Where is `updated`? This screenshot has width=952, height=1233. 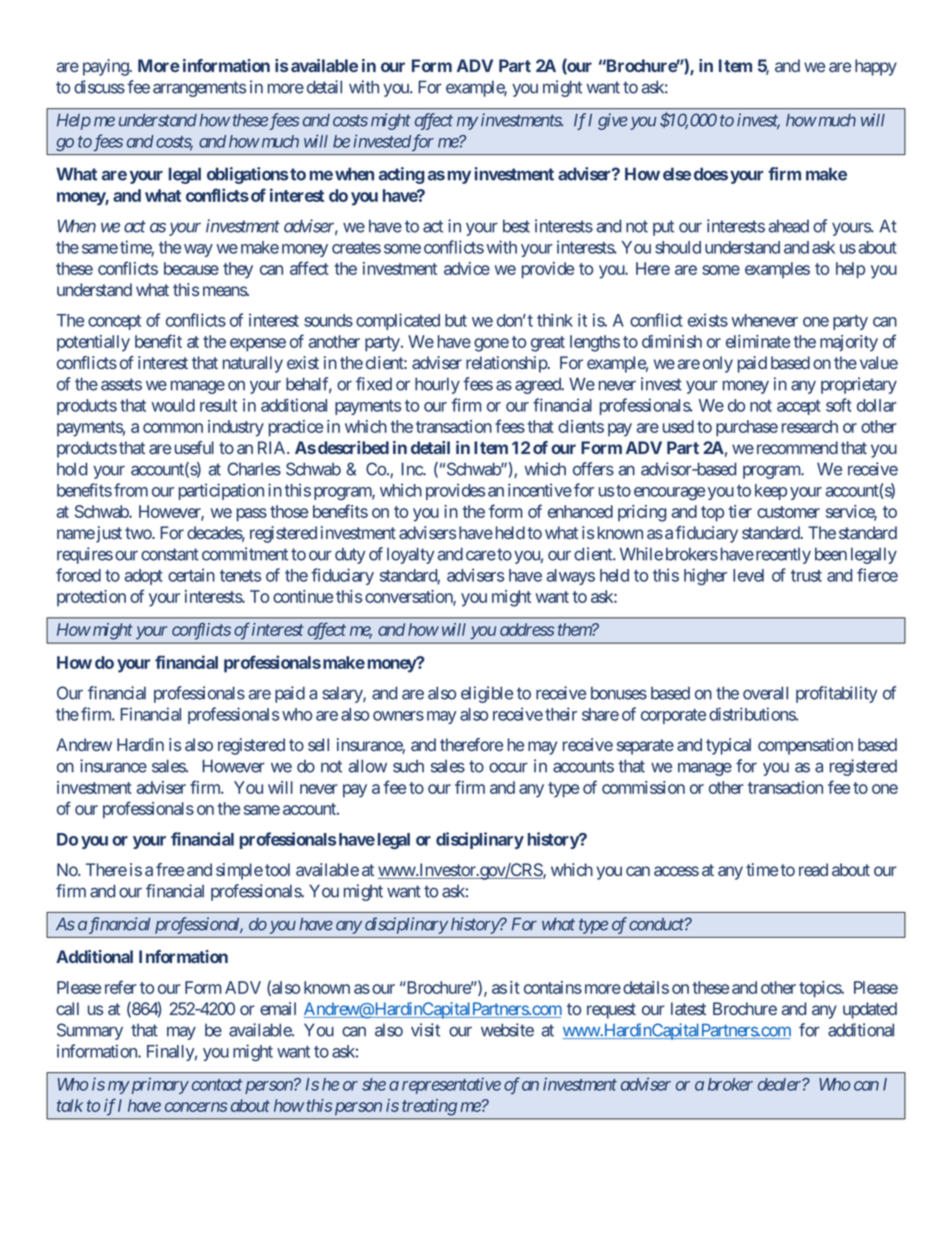
updated is located at coordinates (870, 1010).
